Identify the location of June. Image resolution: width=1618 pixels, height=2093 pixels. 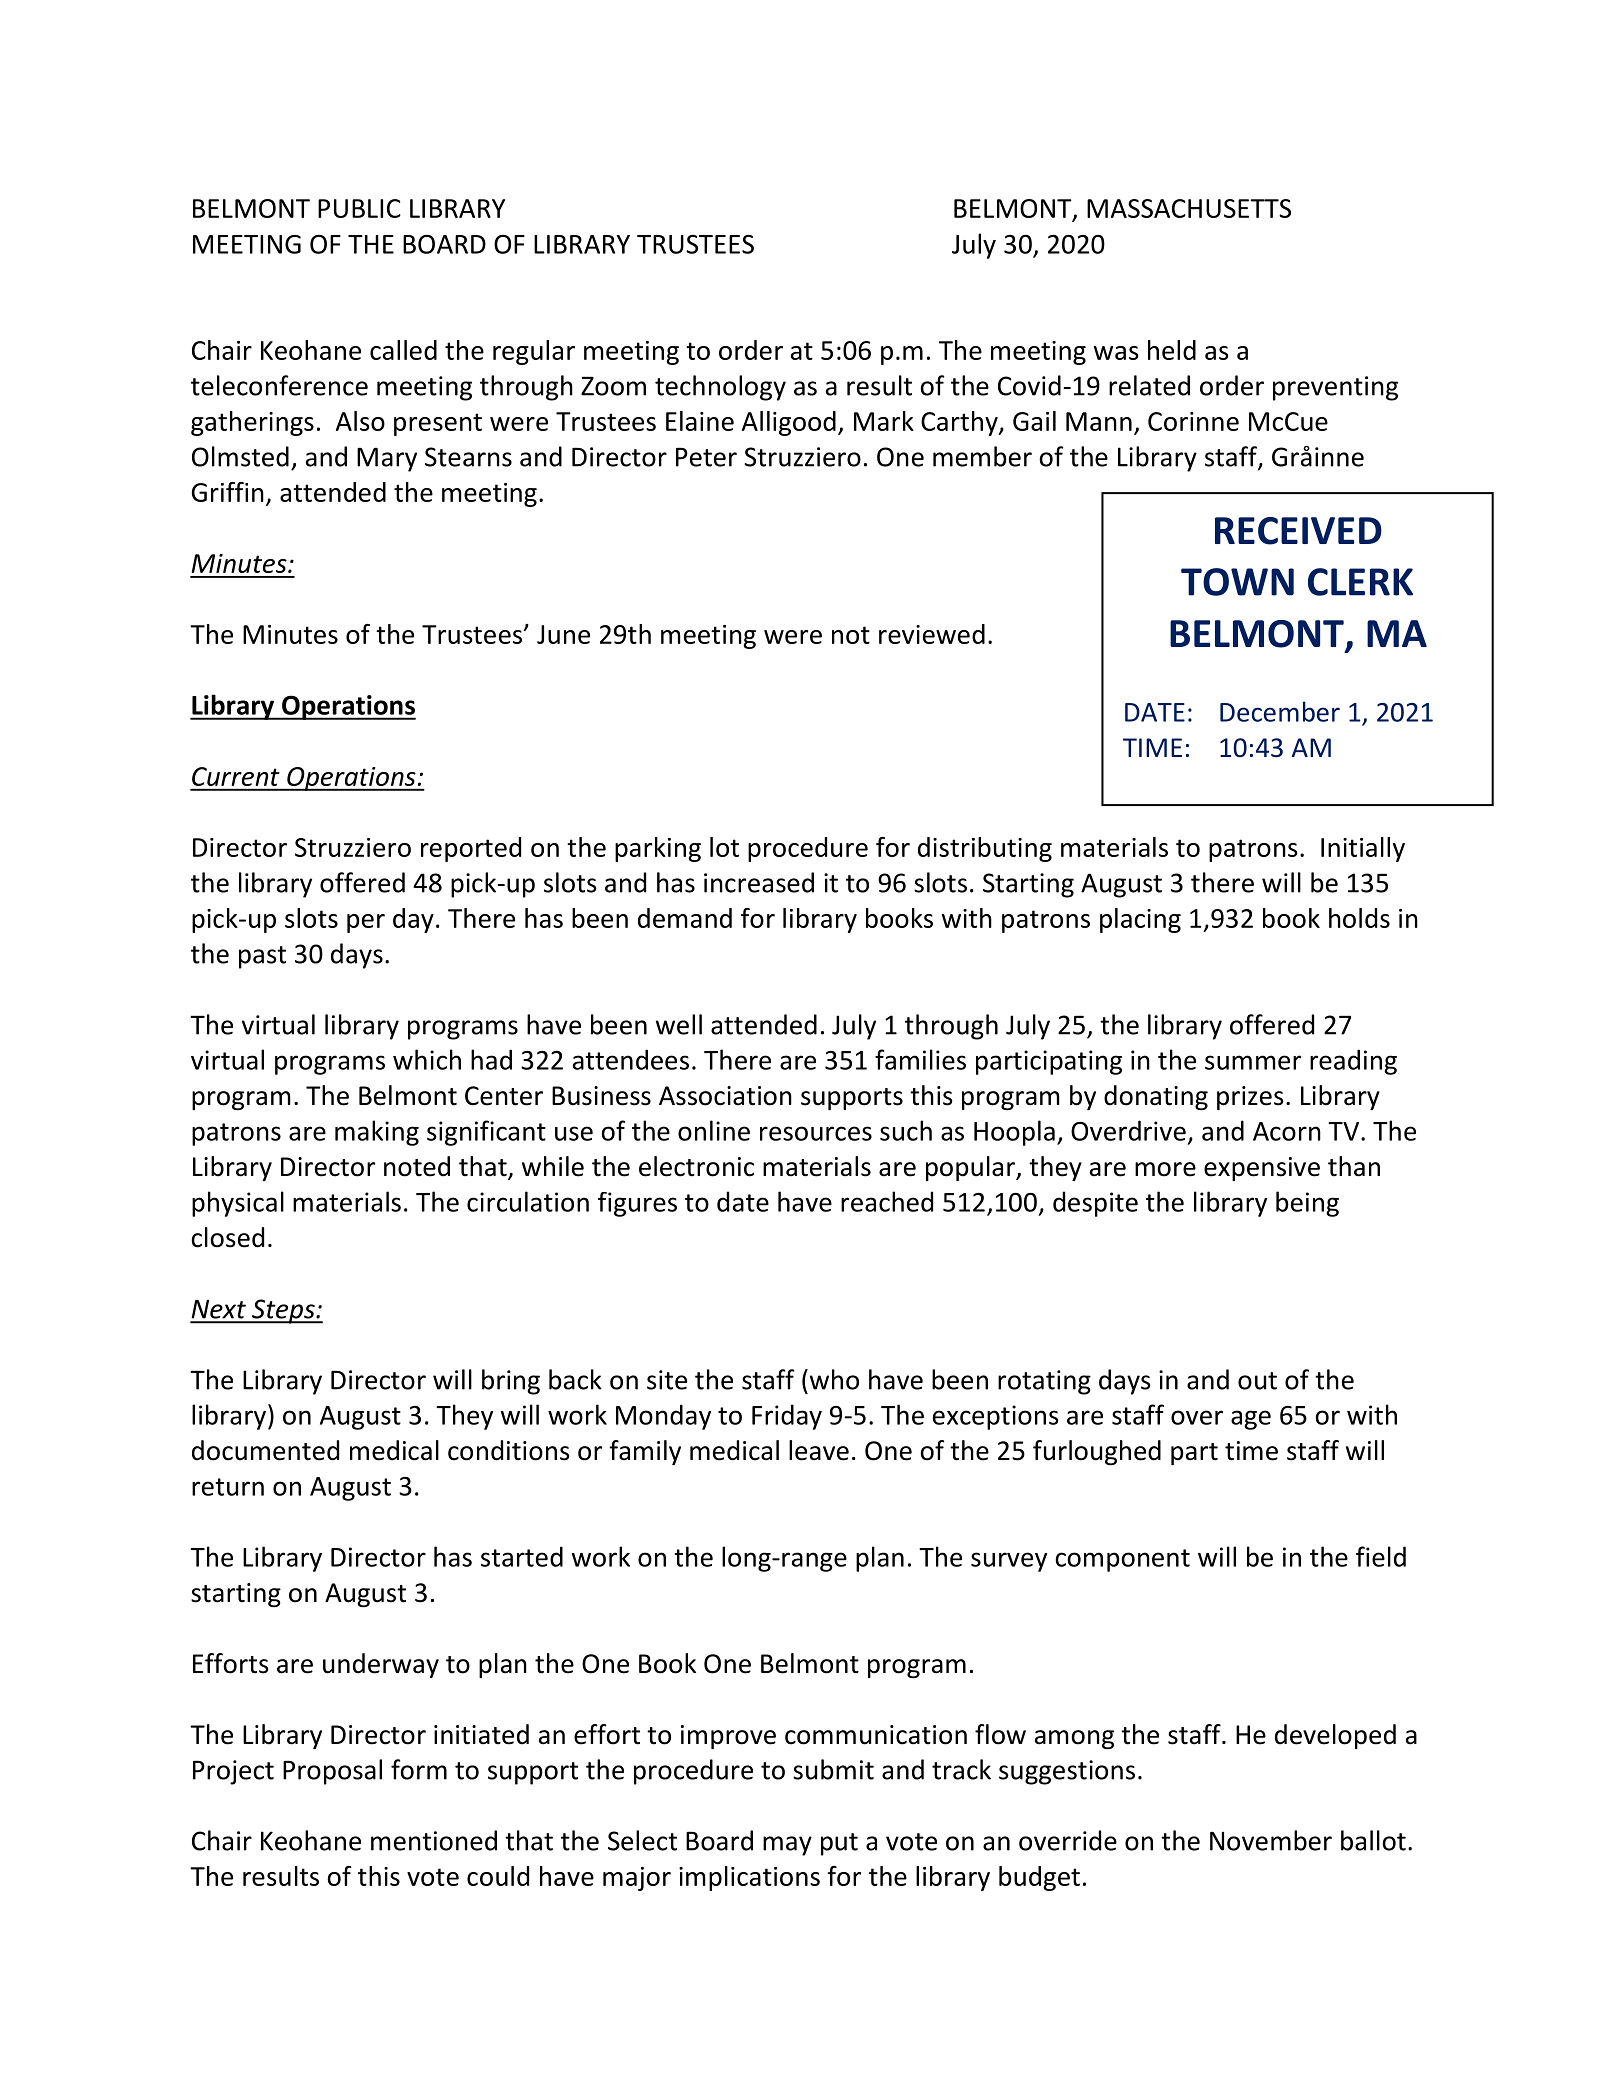
(563, 634).
